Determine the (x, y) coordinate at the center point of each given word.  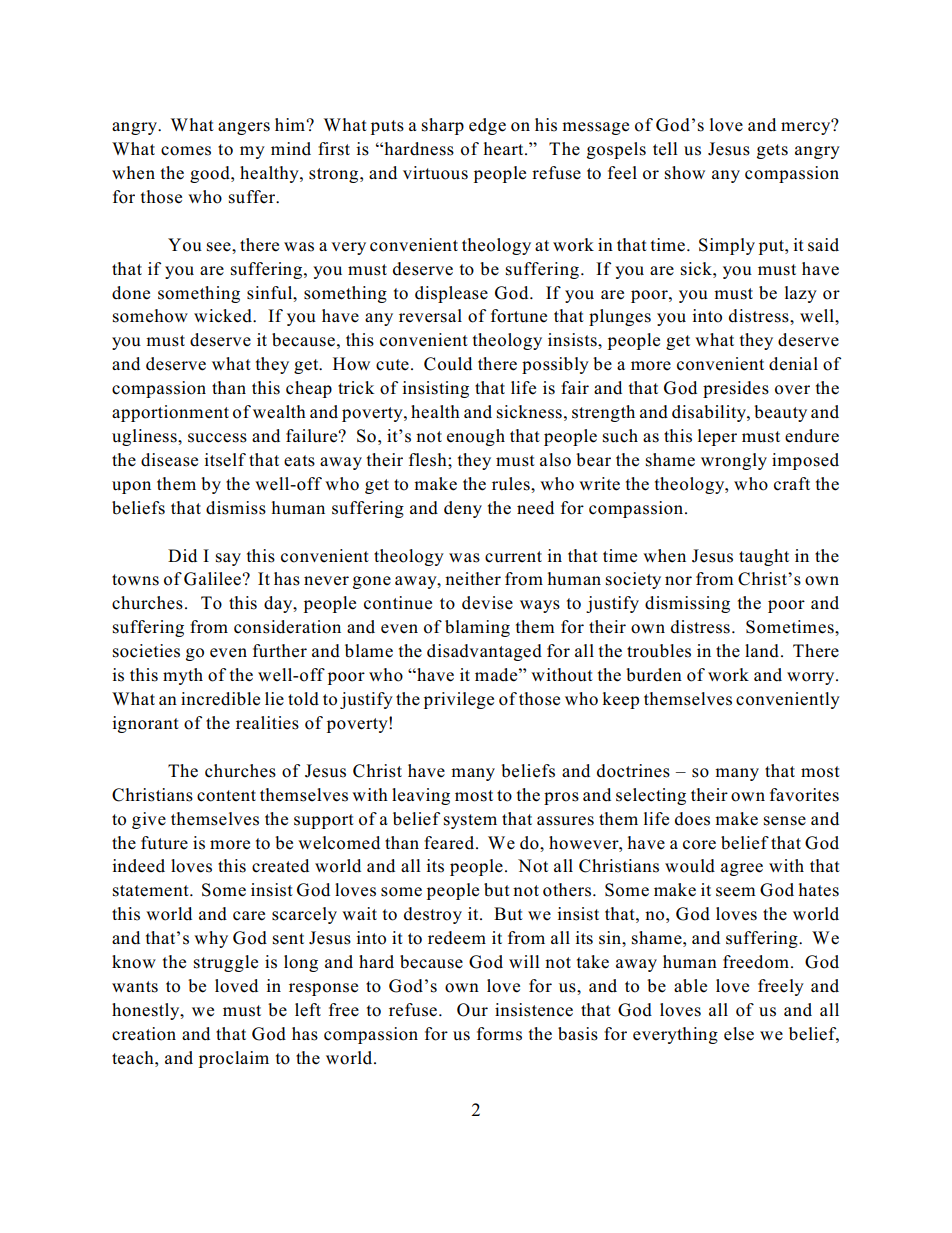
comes (186, 151)
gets (772, 151)
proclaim (234, 1059)
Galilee (213, 579)
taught (764, 557)
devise (487, 603)
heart (505, 149)
